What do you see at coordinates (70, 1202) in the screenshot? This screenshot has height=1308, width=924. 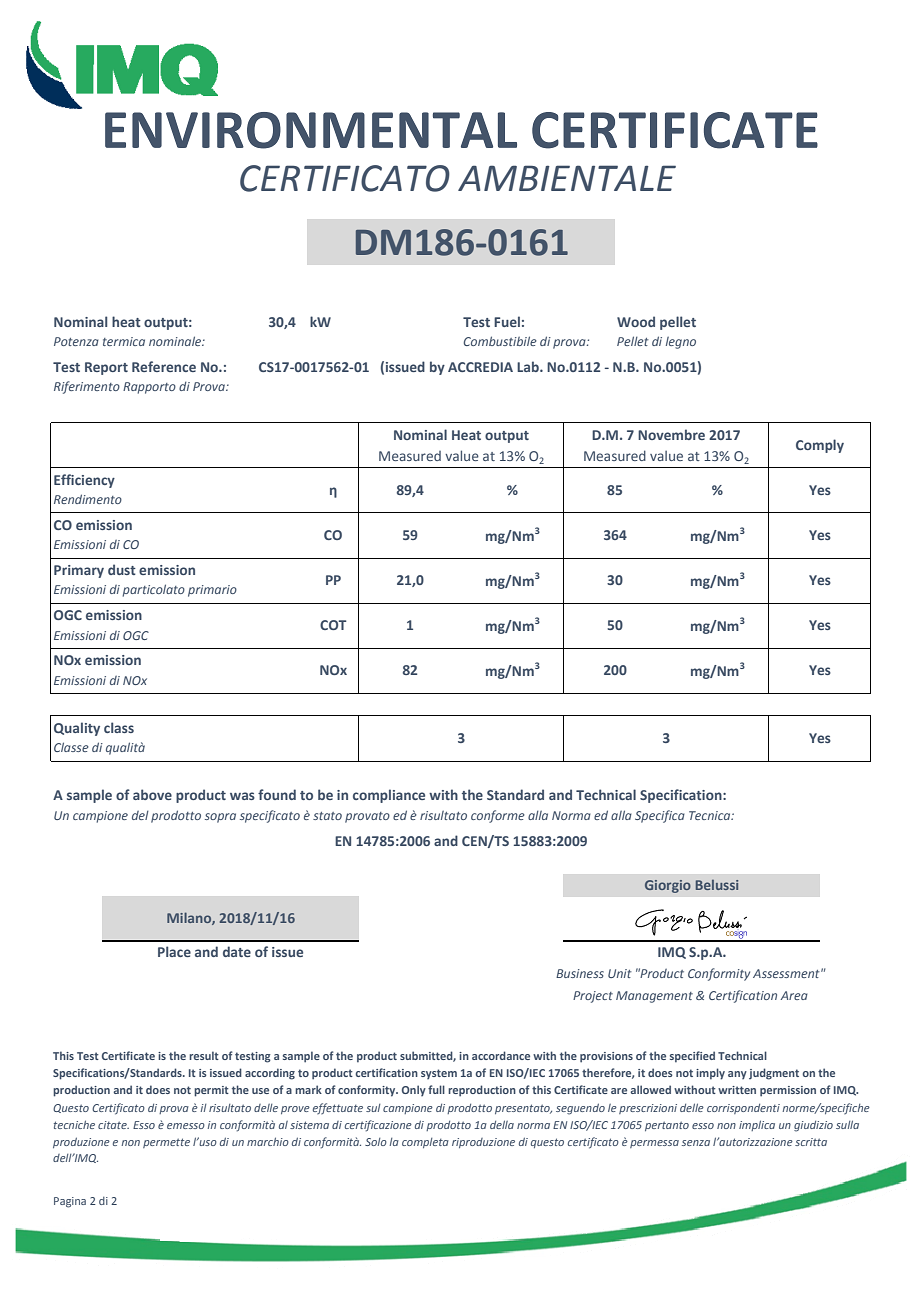 I see `Pagina` at bounding box center [70, 1202].
